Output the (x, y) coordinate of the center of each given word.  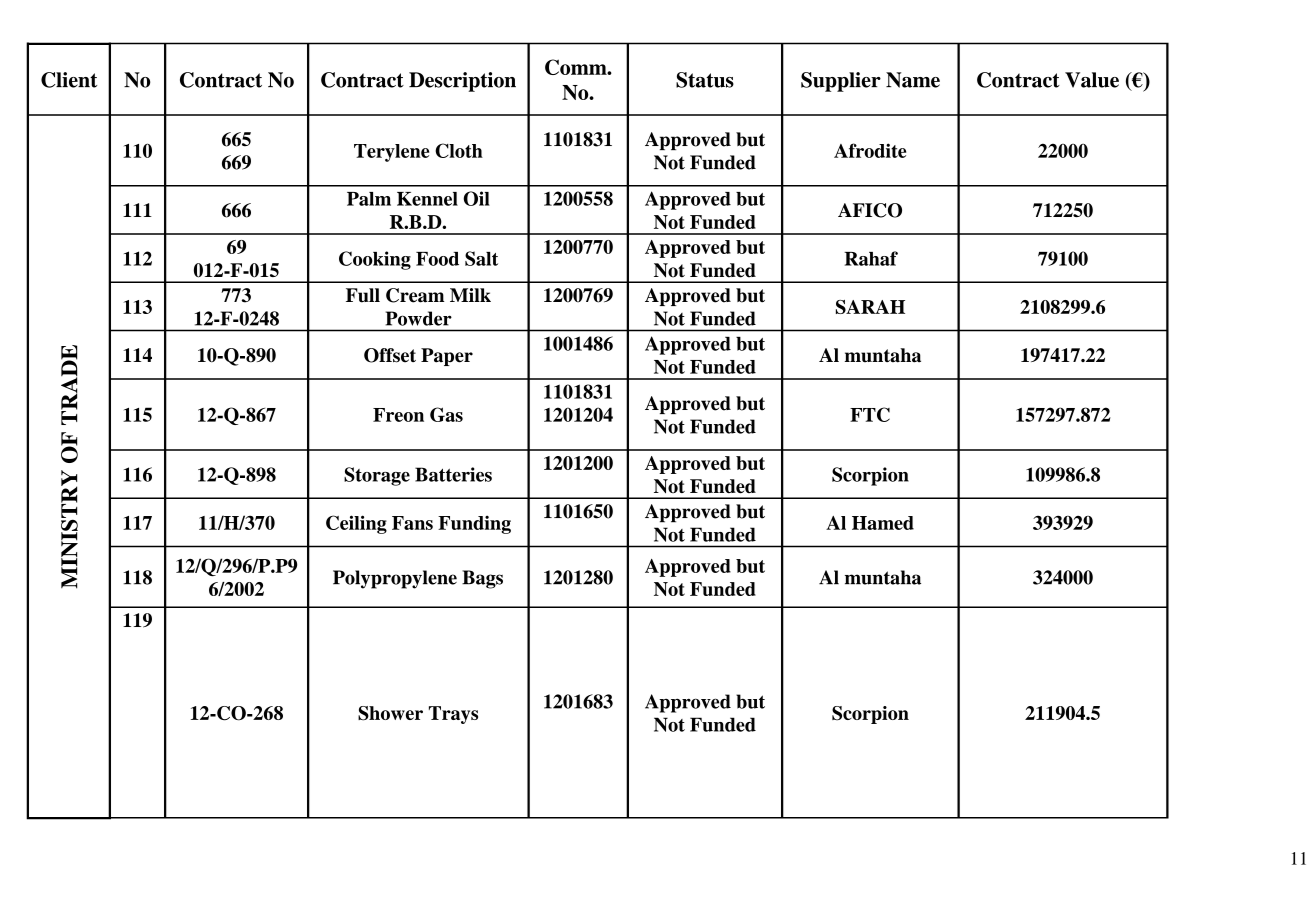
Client (69, 80)
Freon (398, 415)
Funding (474, 525)
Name (913, 80)
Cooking (375, 260)
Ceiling (356, 524)
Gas (446, 414)
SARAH (870, 307)
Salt (481, 258)
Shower (390, 713)
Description (462, 82)
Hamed (883, 523)
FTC (870, 414)
